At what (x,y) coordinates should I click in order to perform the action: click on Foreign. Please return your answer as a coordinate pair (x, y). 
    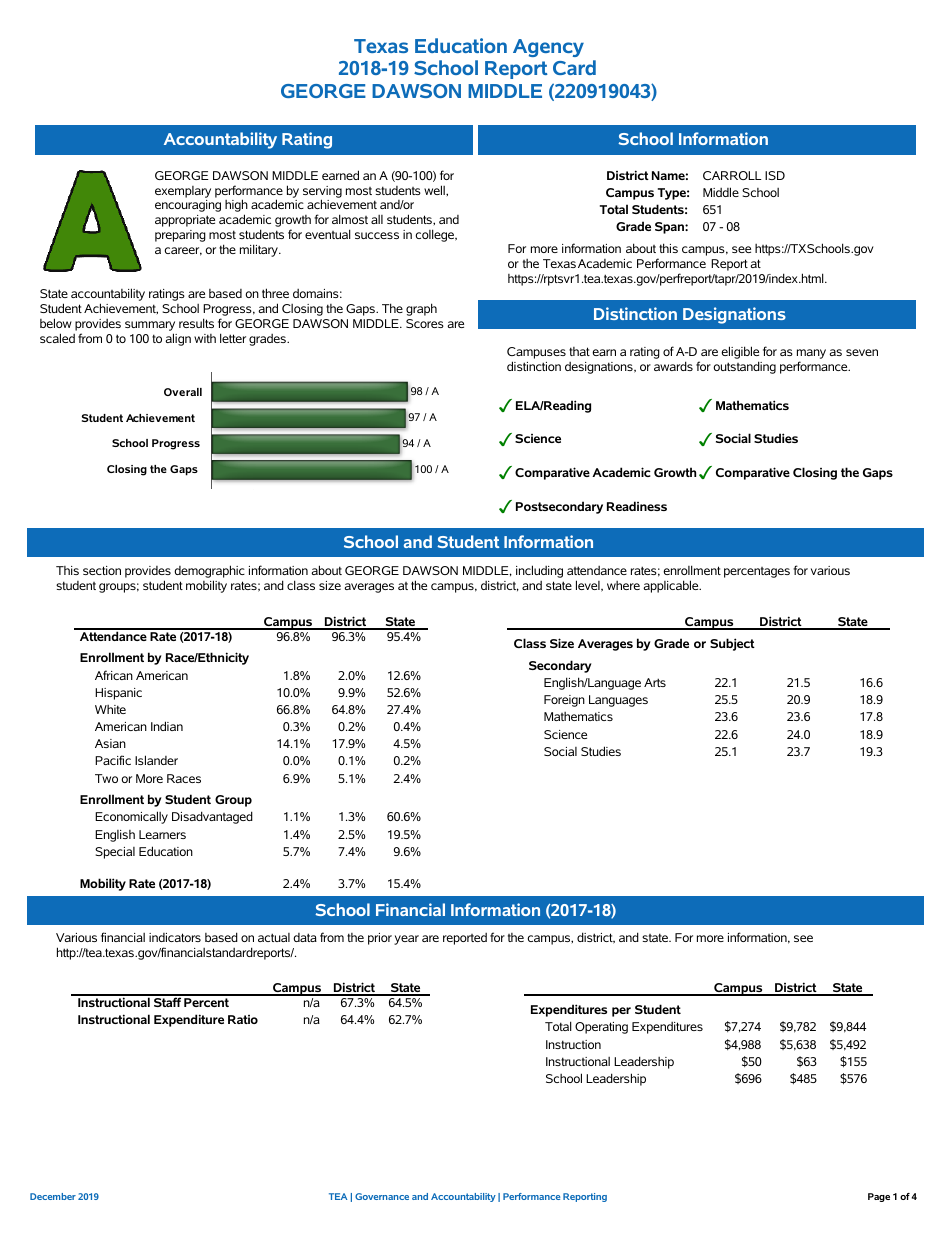
    Looking at the image, I should click on (564, 701).
